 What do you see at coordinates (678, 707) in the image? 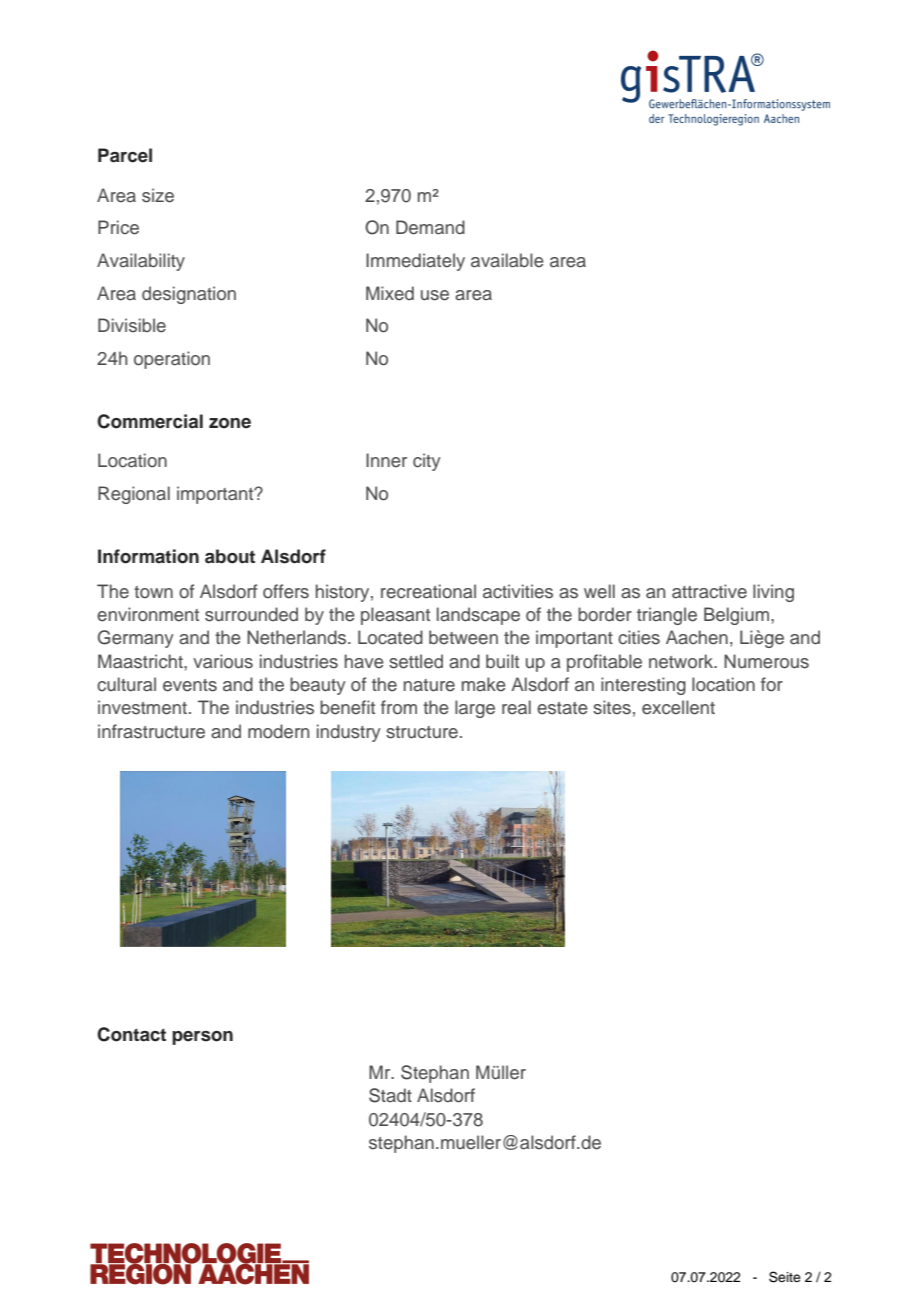
I see `excellent` at bounding box center [678, 707].
